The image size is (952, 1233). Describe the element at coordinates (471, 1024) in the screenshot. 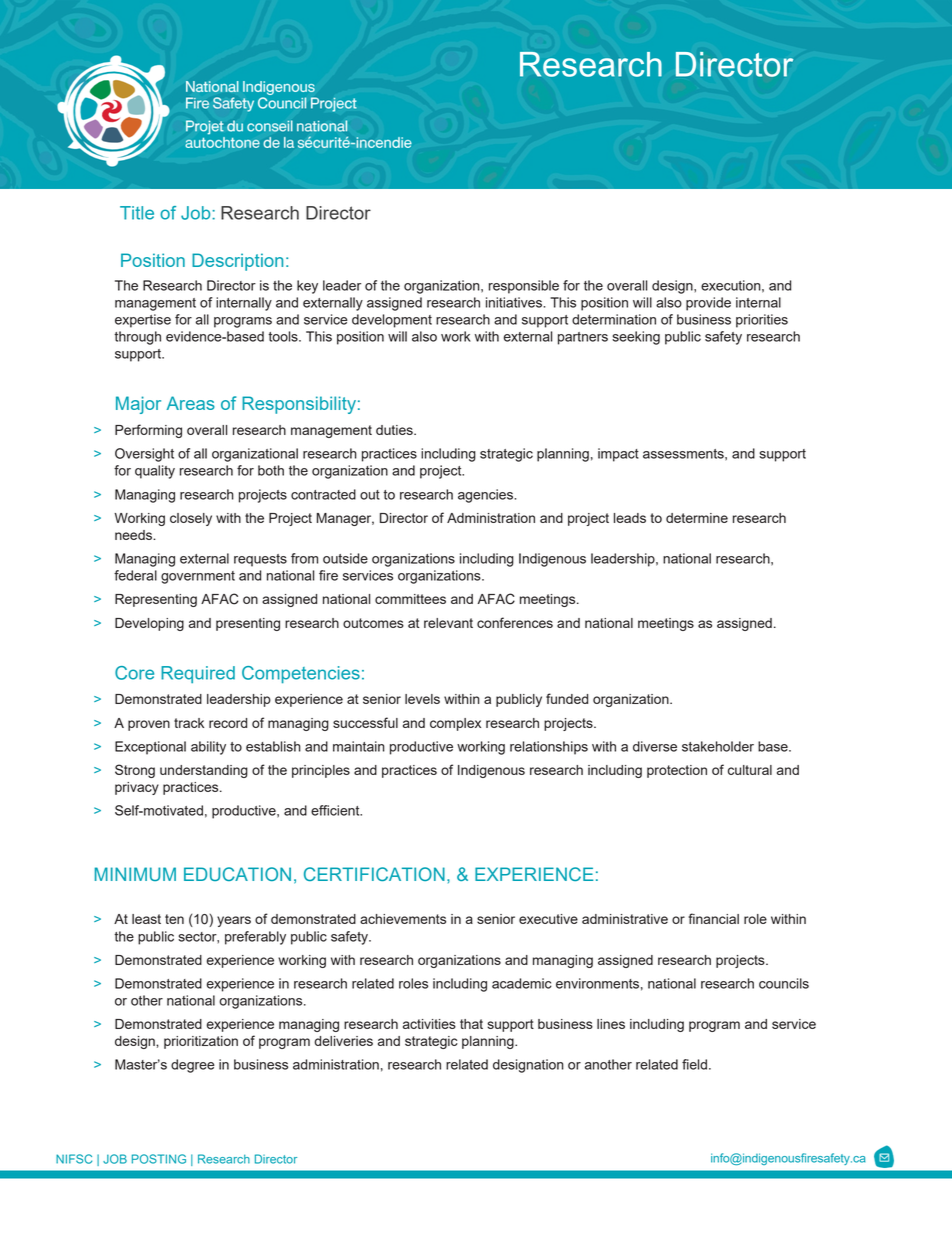

I see `that` at that location.
